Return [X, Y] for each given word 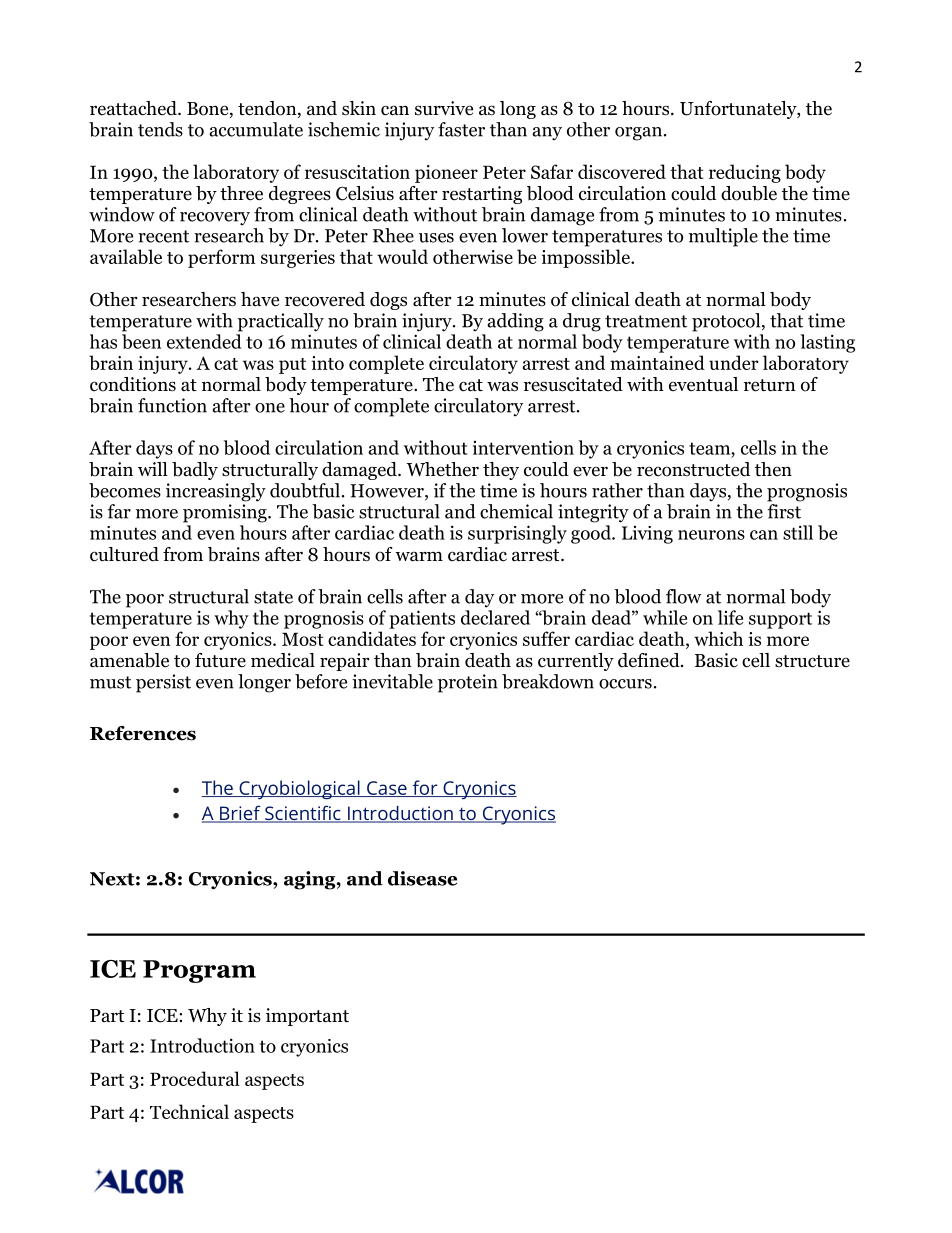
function [172, 405]
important [307, 1017]
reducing [745, 173]
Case [387, 789]
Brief [240, 814]
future [220, 660]
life [730, 617]
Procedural [195, 1078]
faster [461, 129]
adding [515, 322]
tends [160, 129]
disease [422, 878]
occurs [625, 684]
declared [495, 617]
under [734, 362]
